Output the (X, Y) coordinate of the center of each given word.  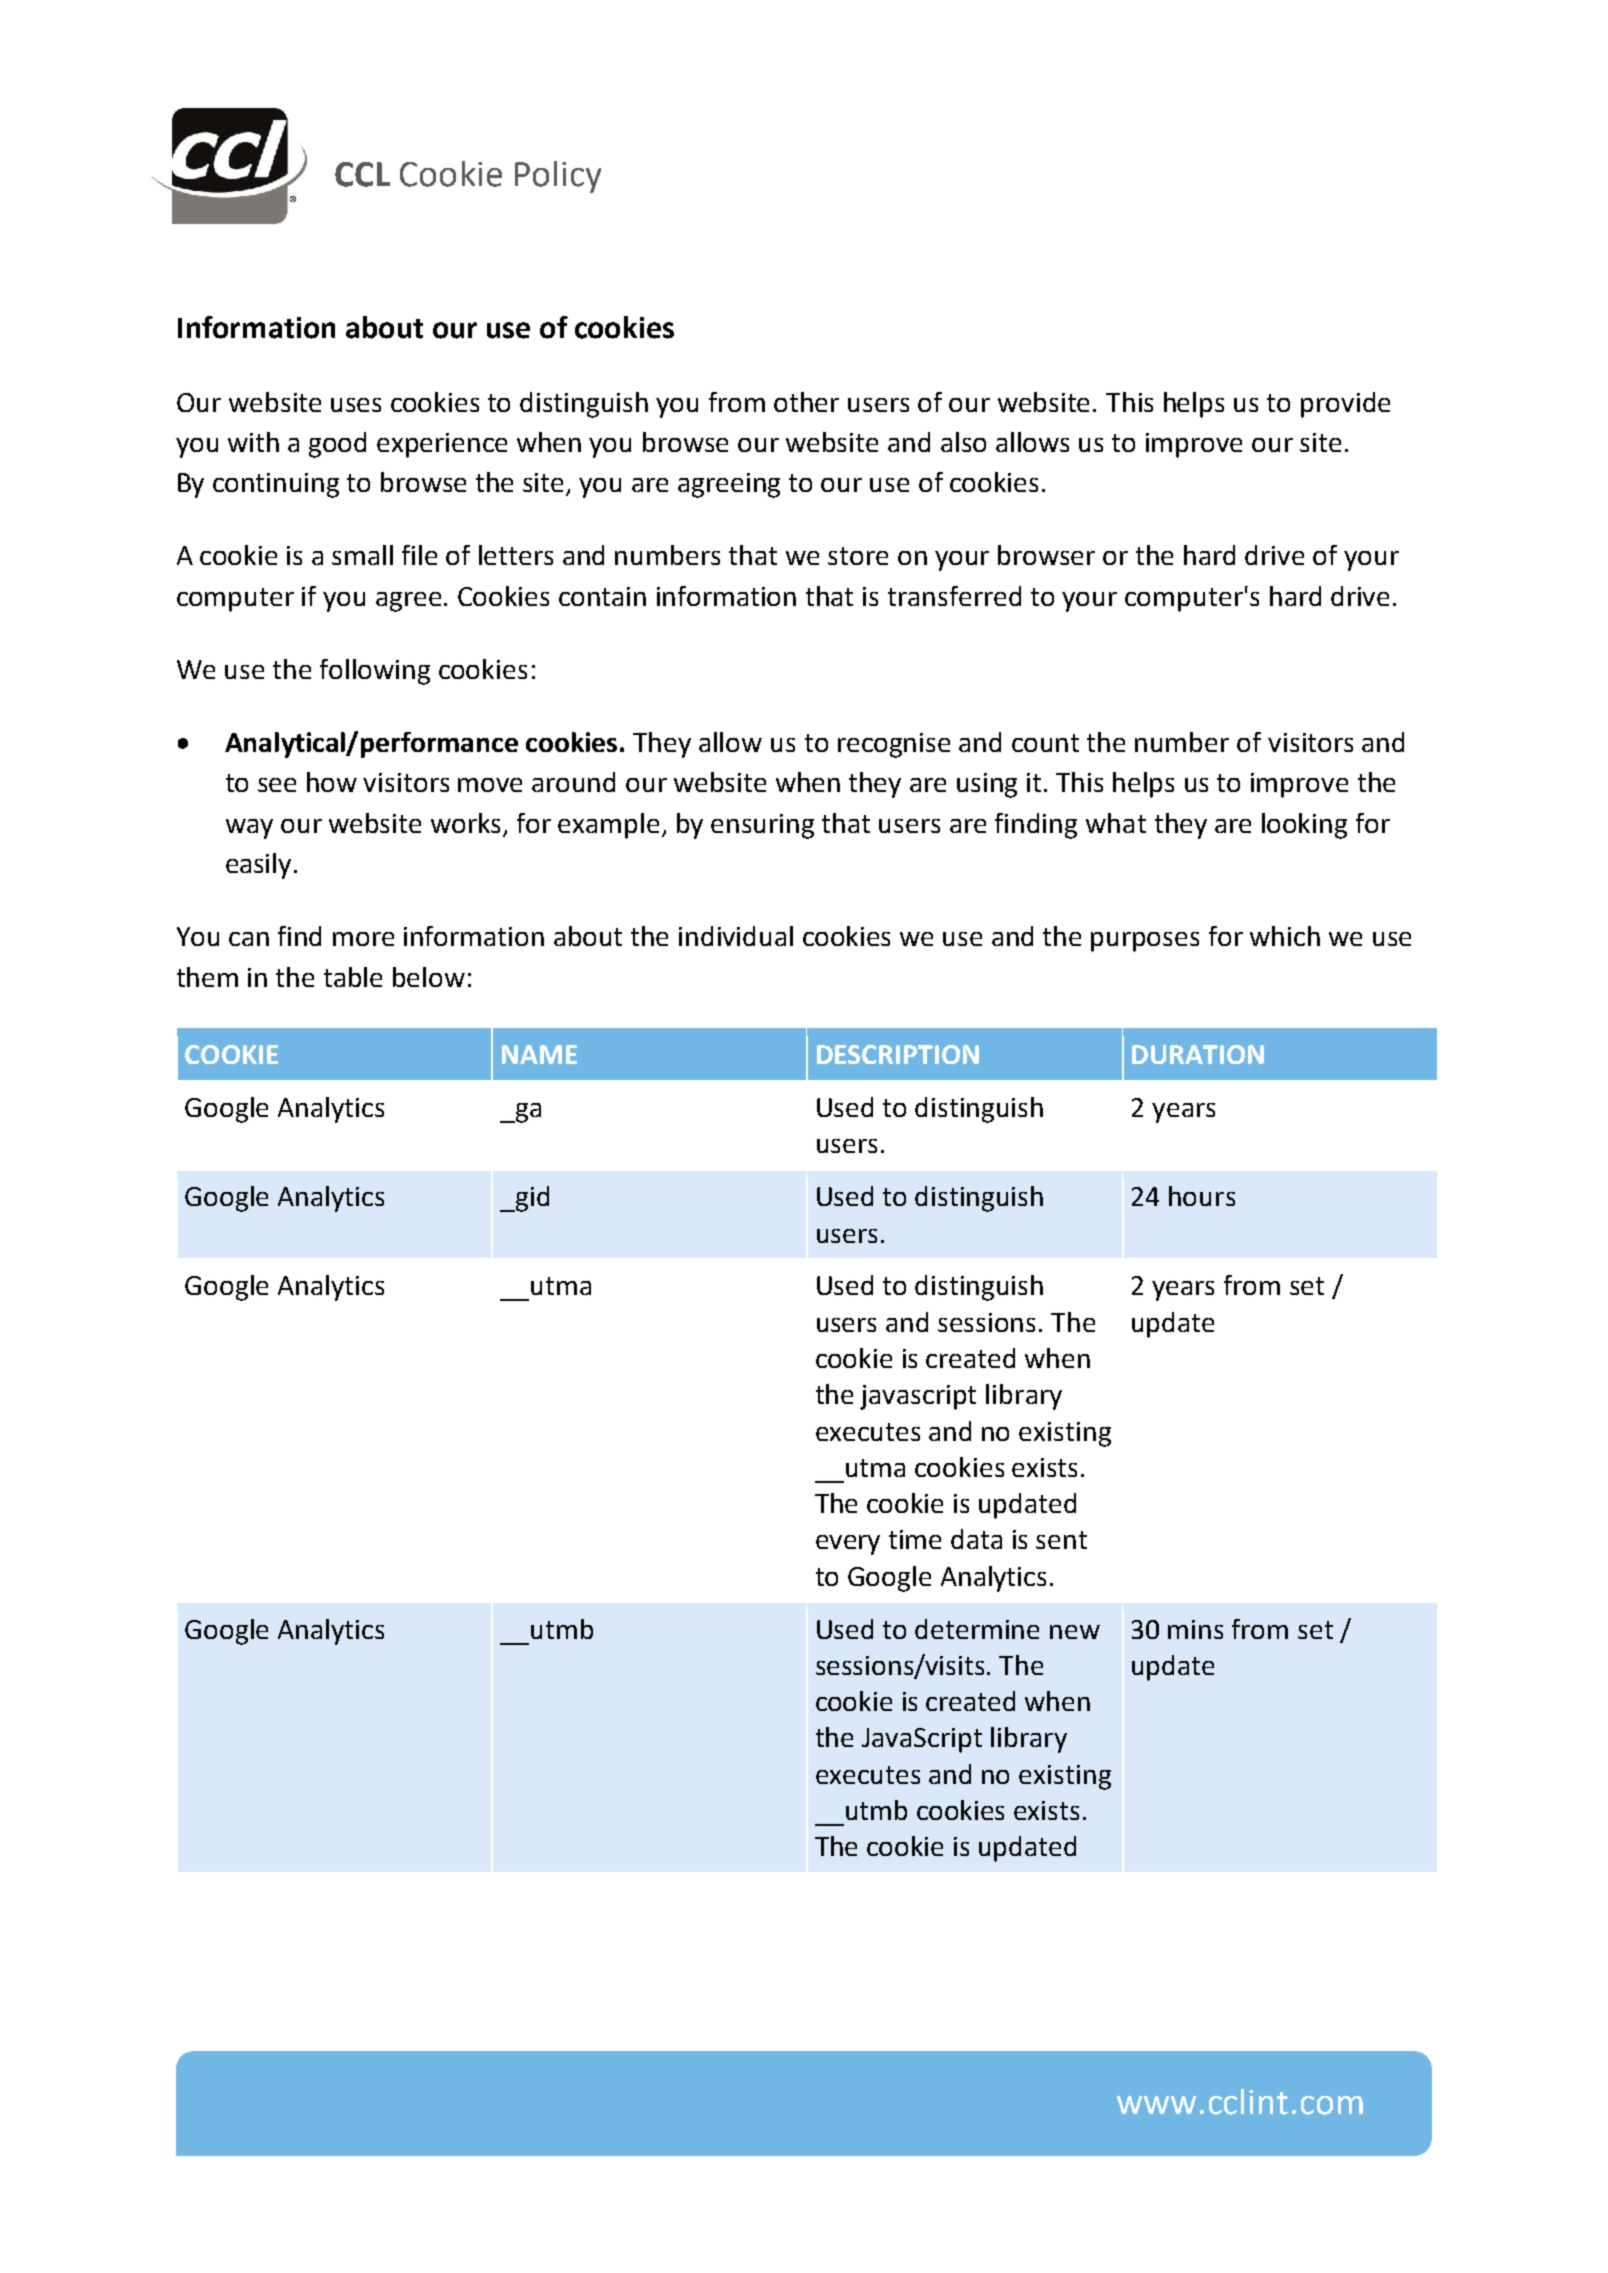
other (806, 402)
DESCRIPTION (898, 1054)
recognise (894, 745)
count (1045, 743)
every (848, 1545)
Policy (558, 177)
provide (1345, 405)
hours (1202, 1196)
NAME (539, 1054)
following (375, 672)
